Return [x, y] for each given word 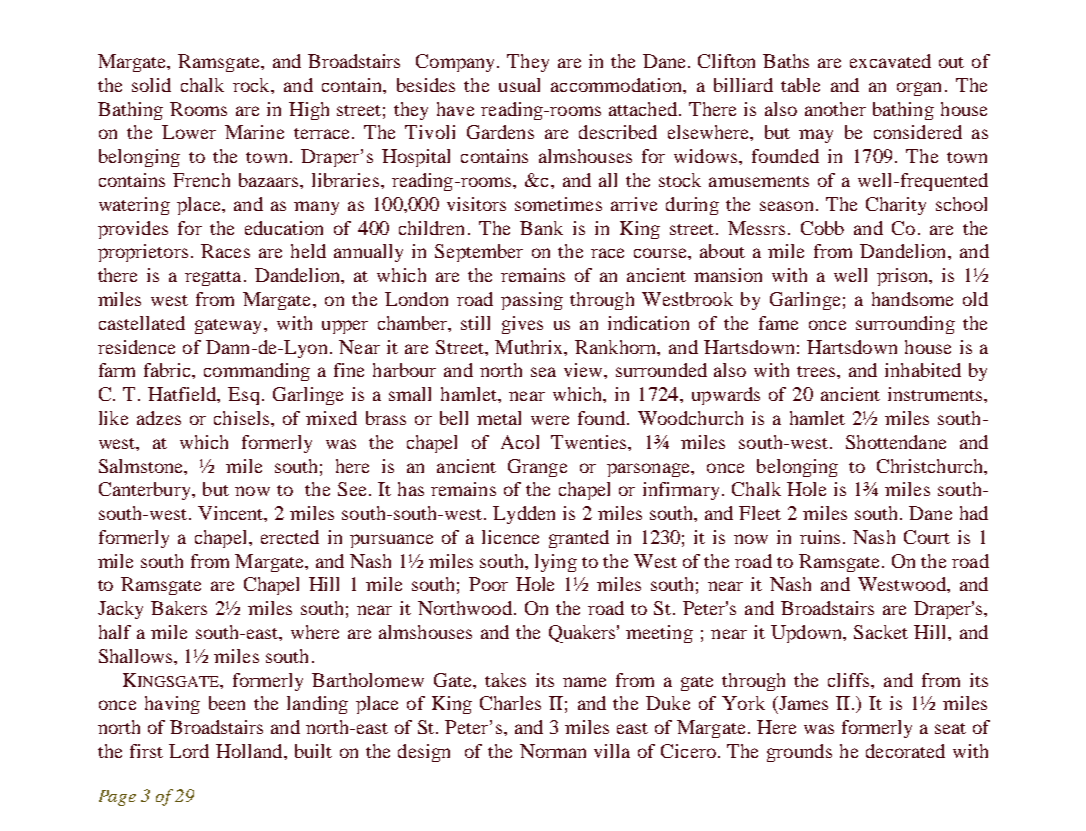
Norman [553, 751]
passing [532, 301]
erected [290, 537]
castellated [142, 323]
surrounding [905, 325]
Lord [189, 751]
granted [579, 539]
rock [252, 85]
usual [519, 85]
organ [919, 89]
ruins [820, 537]
